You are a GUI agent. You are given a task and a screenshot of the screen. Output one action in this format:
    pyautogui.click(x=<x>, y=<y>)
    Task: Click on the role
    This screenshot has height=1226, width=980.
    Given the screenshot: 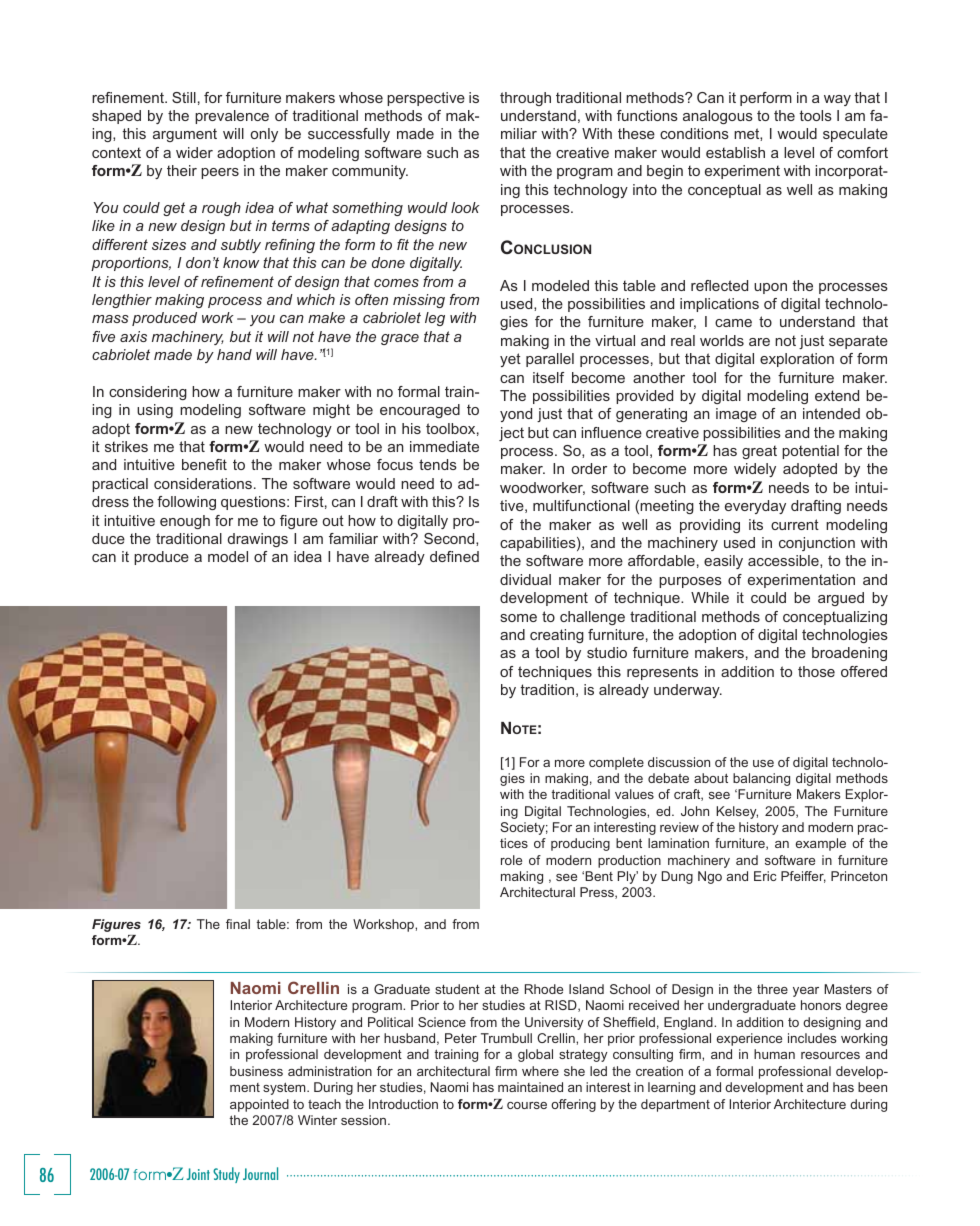 What is the action you would take?
    pyautogui.click(x=511, y=860)
